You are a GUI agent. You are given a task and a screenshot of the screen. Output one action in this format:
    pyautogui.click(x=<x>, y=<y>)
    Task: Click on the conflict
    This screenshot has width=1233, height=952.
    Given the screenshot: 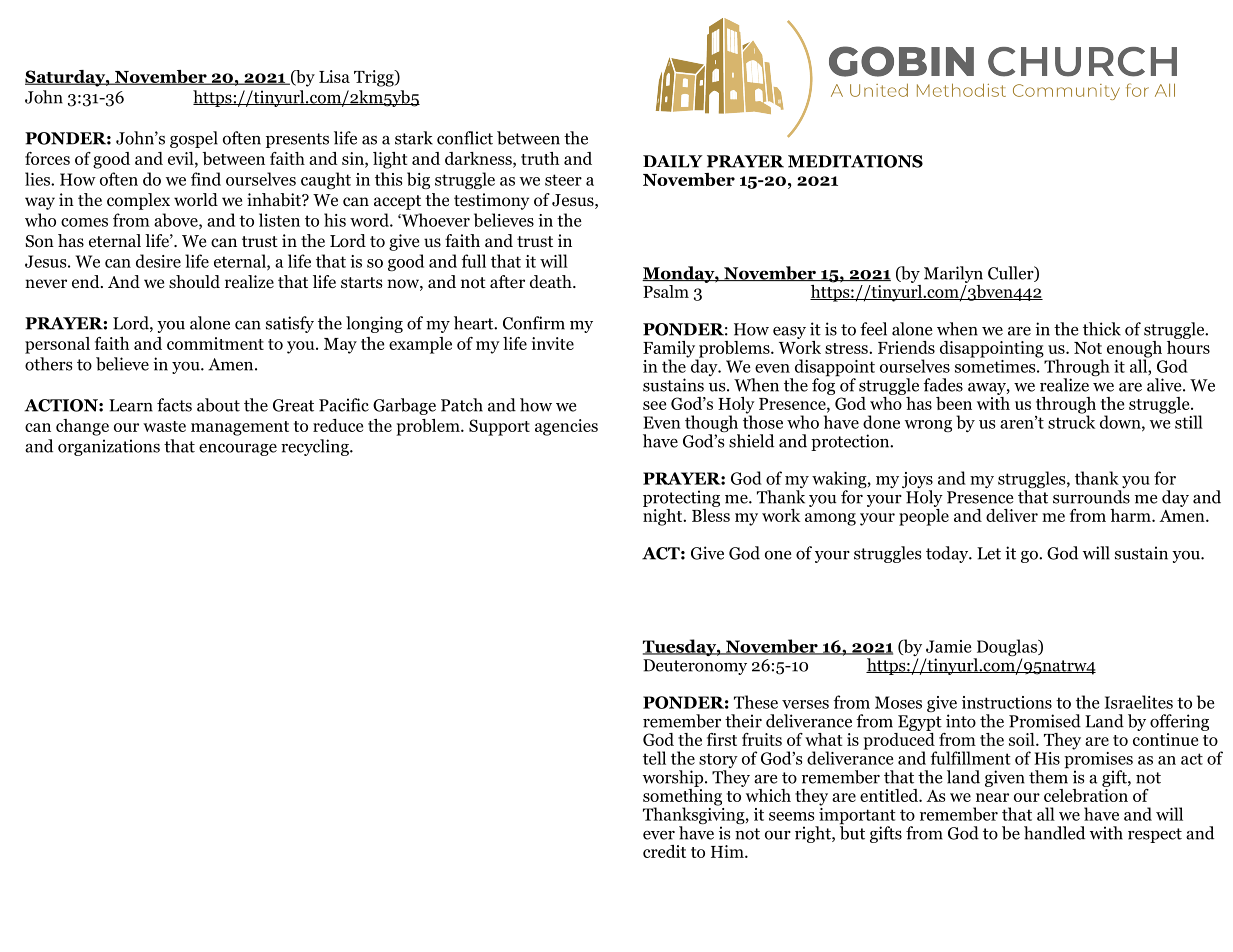 What is the action you would take?
    pyautogui.click(x=465, y=138)
